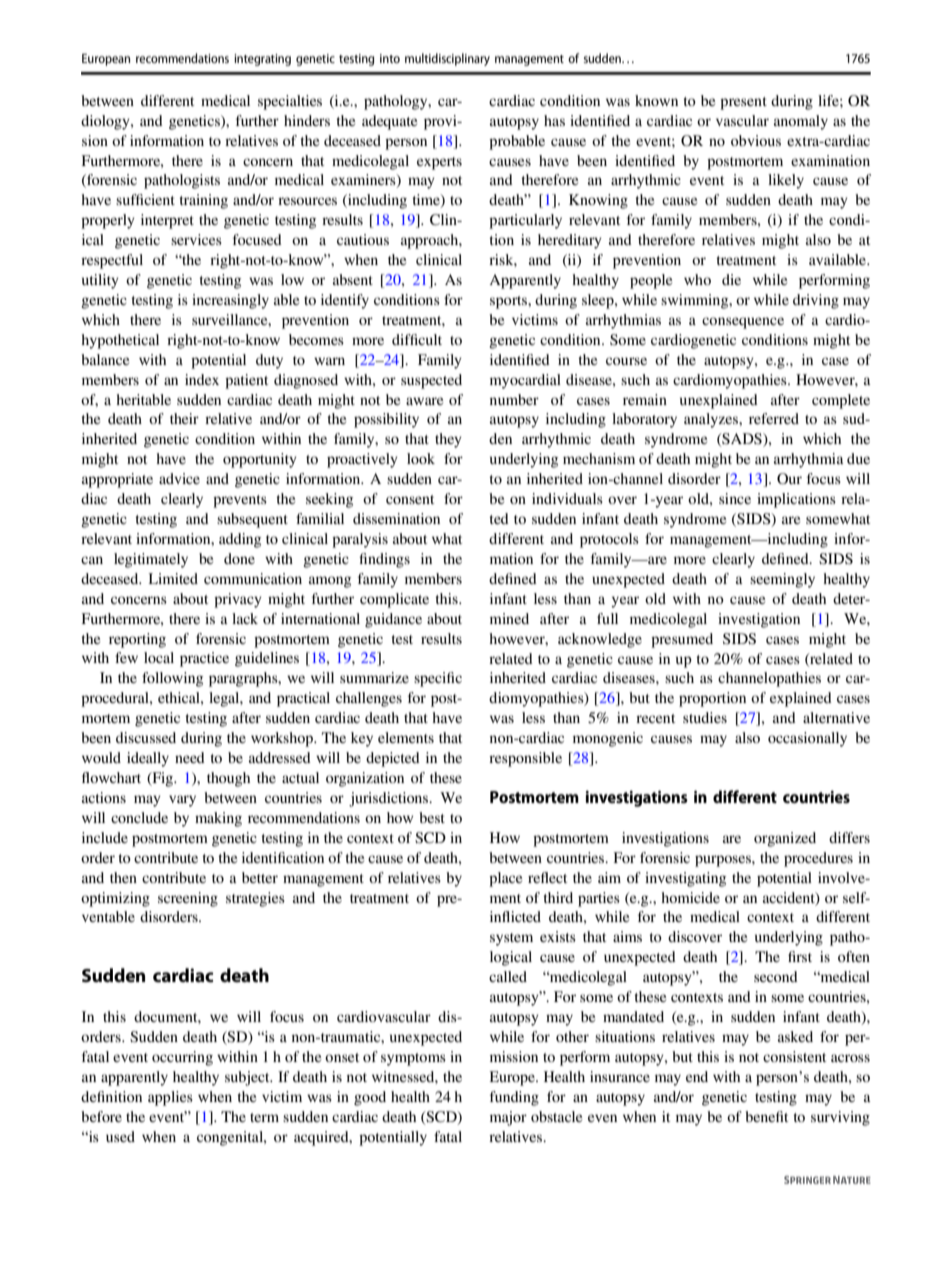 This document has height=1265, width=952. What do you see at coordinates (743, 103) in the document?
I see `present` at bounding box center [743, 103].
